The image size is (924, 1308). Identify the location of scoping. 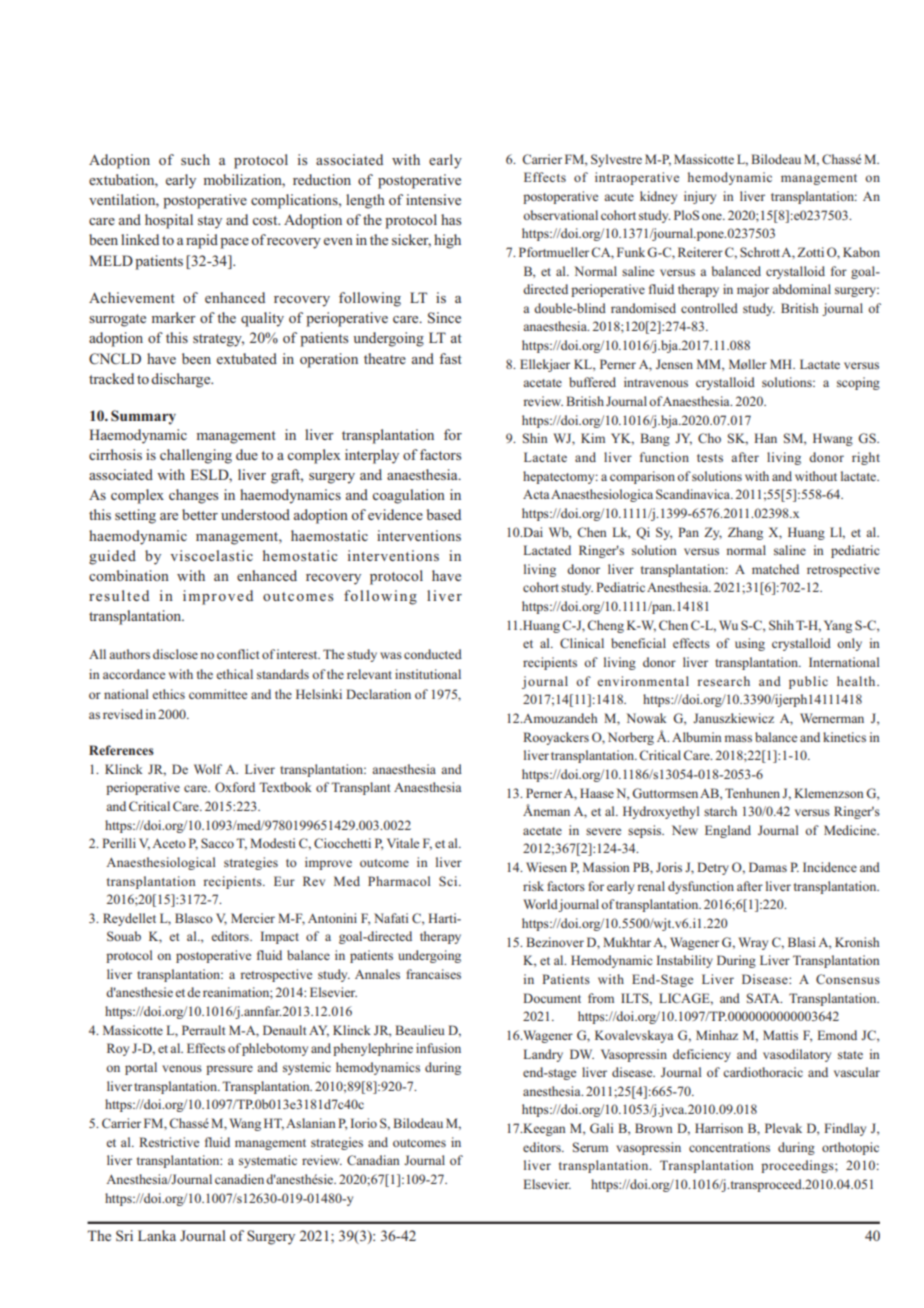
(858, 383).
